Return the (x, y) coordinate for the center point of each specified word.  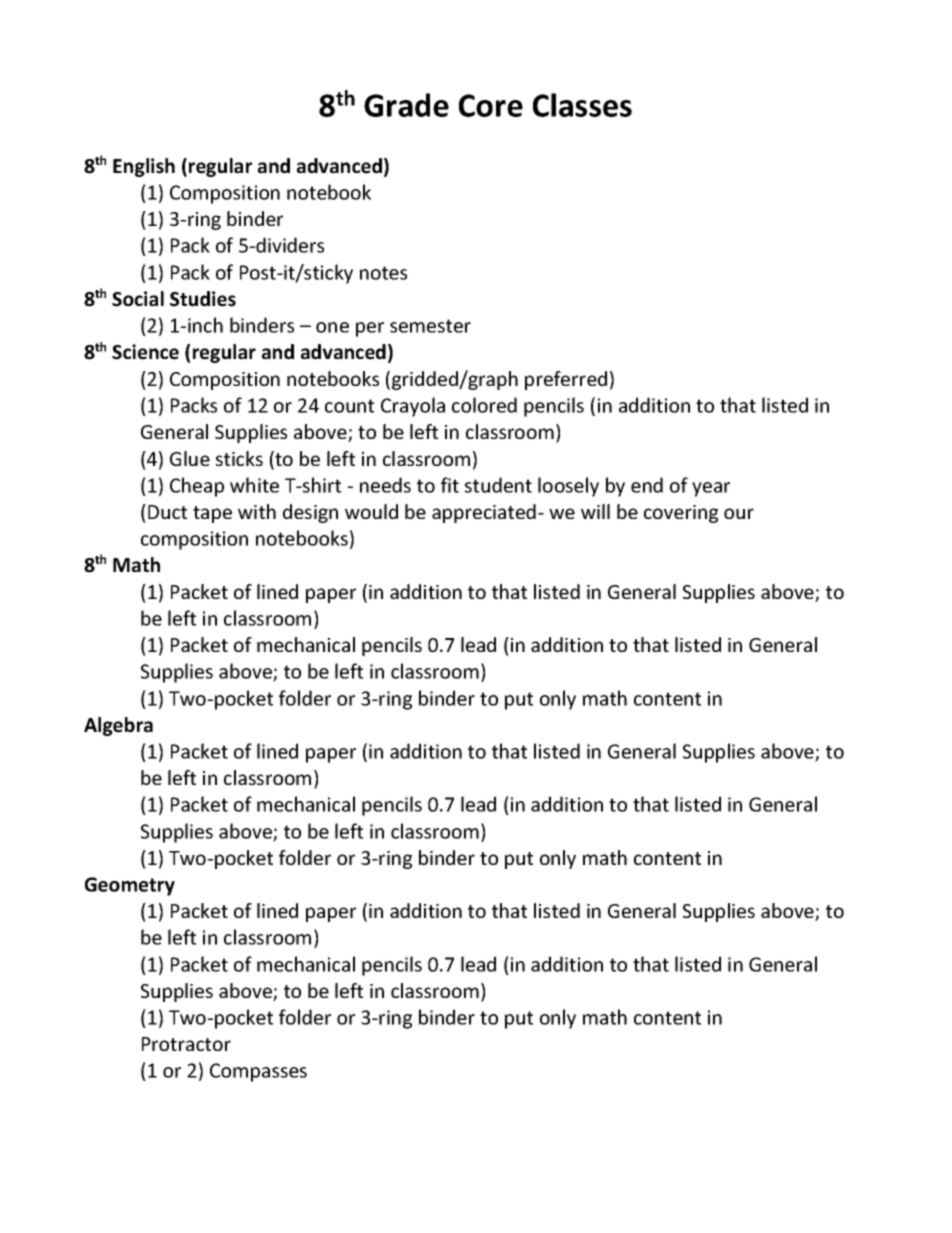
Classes (582, 105)
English (144, 167)
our (739, 513)
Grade (406, 105)
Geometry (130, 886)
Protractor (186, 1044)
